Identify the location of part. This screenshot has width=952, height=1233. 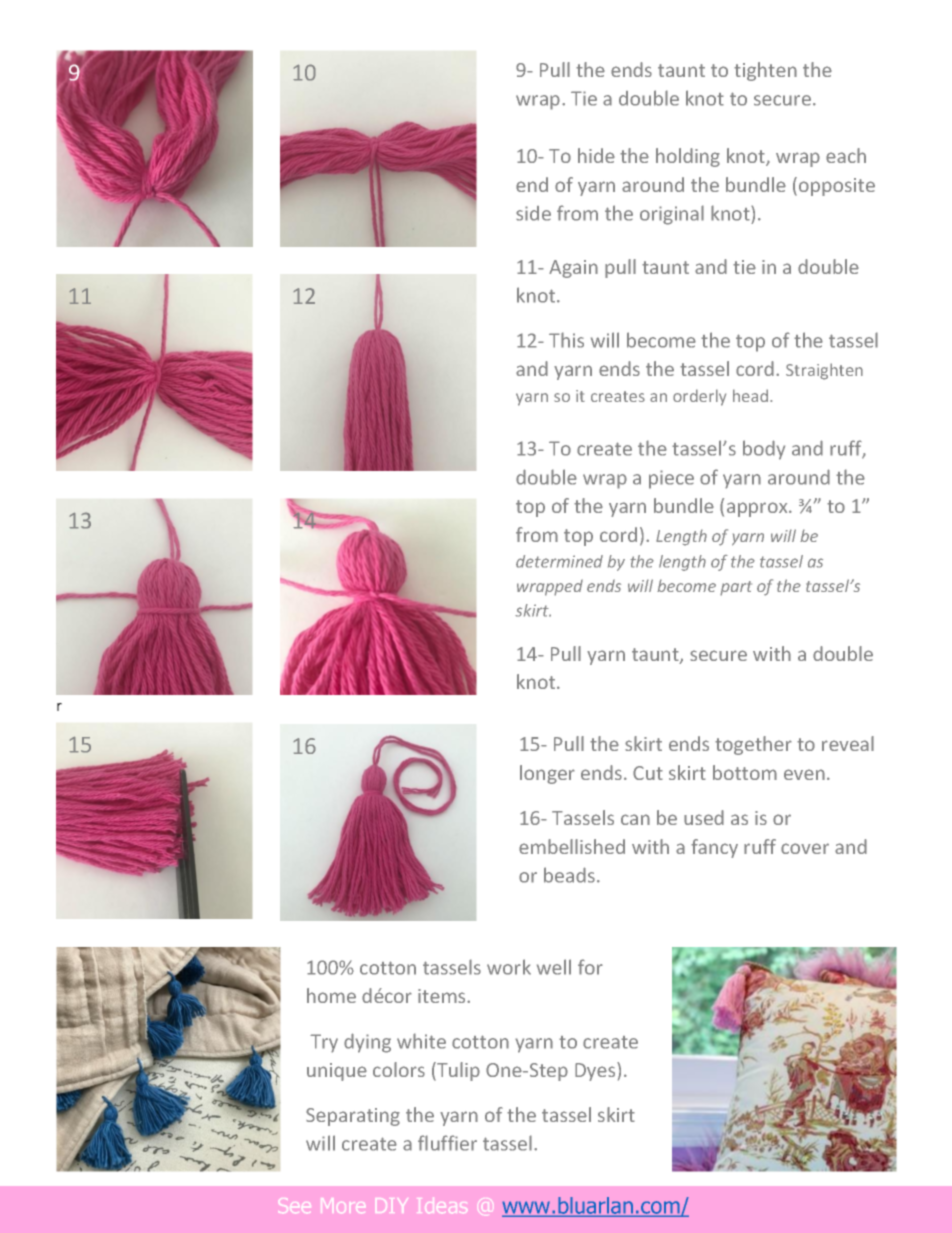
(736, 588).
